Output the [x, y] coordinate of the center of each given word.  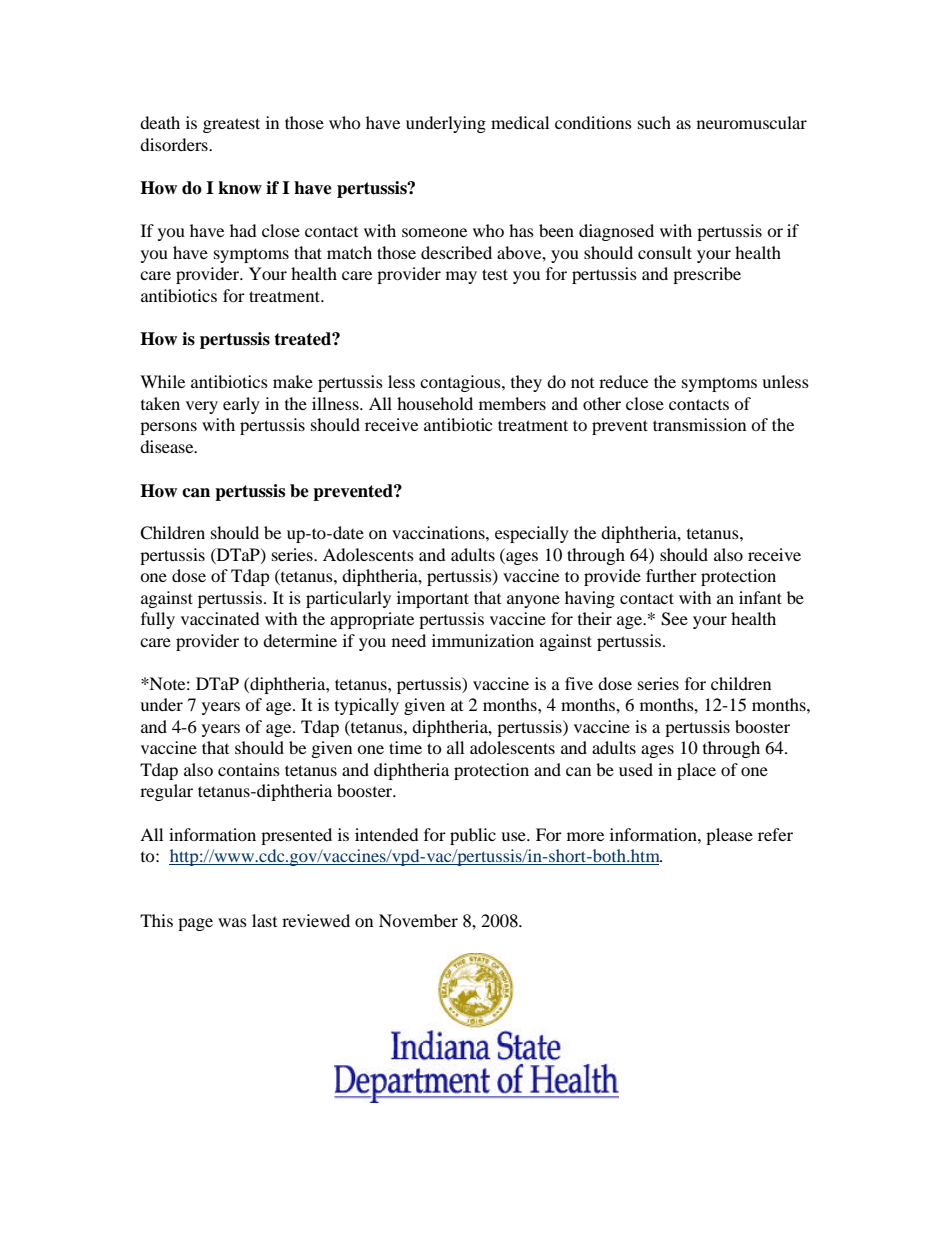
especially [532, 534]
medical [520, 122]
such [654, 122]
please [729, 836]
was [232, 922]
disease [168, 446]
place [696, 771]
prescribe [707, 275]
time [405, 747]
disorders [175, 144]
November [418, 920]
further [671, 575]
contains [249, 769]
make [293, 381]
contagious [461, 383]
